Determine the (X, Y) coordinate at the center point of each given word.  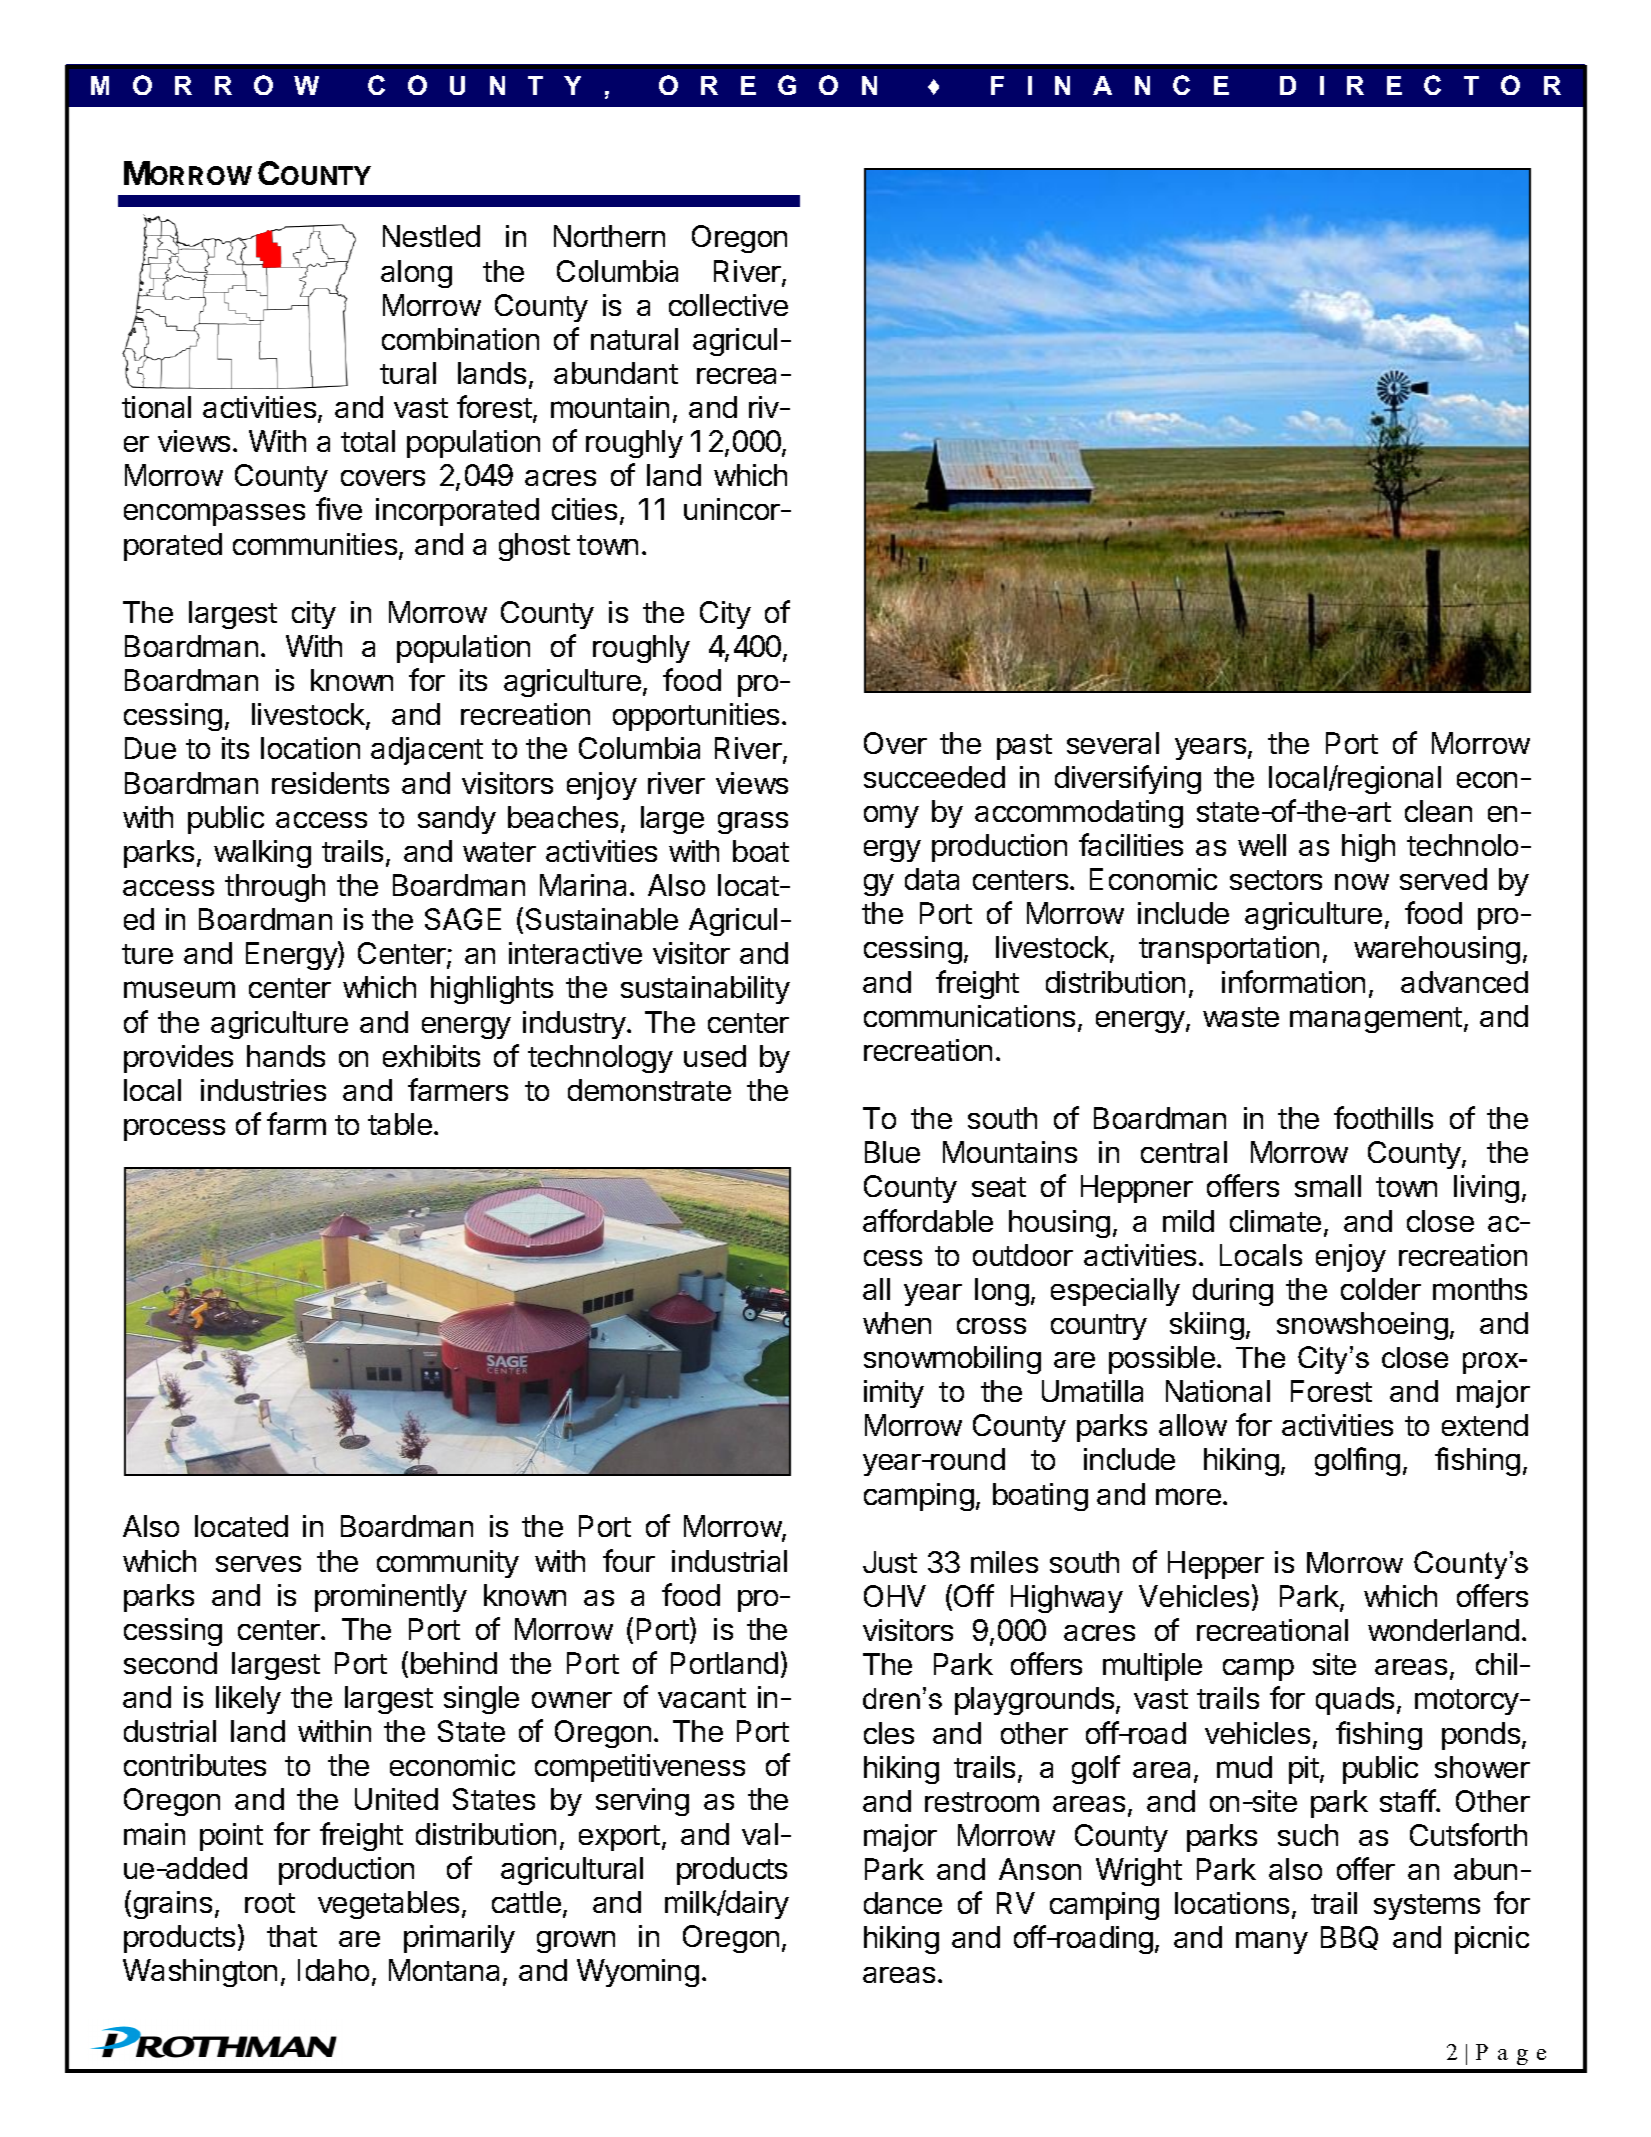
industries (263, 1090)
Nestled (431, 236)
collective (728, 305)
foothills (1383, 1117)
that (292, 1936)
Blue (892, 1152)
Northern (609, 236)
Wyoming (638, 1973)
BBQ (1349, 1938)
